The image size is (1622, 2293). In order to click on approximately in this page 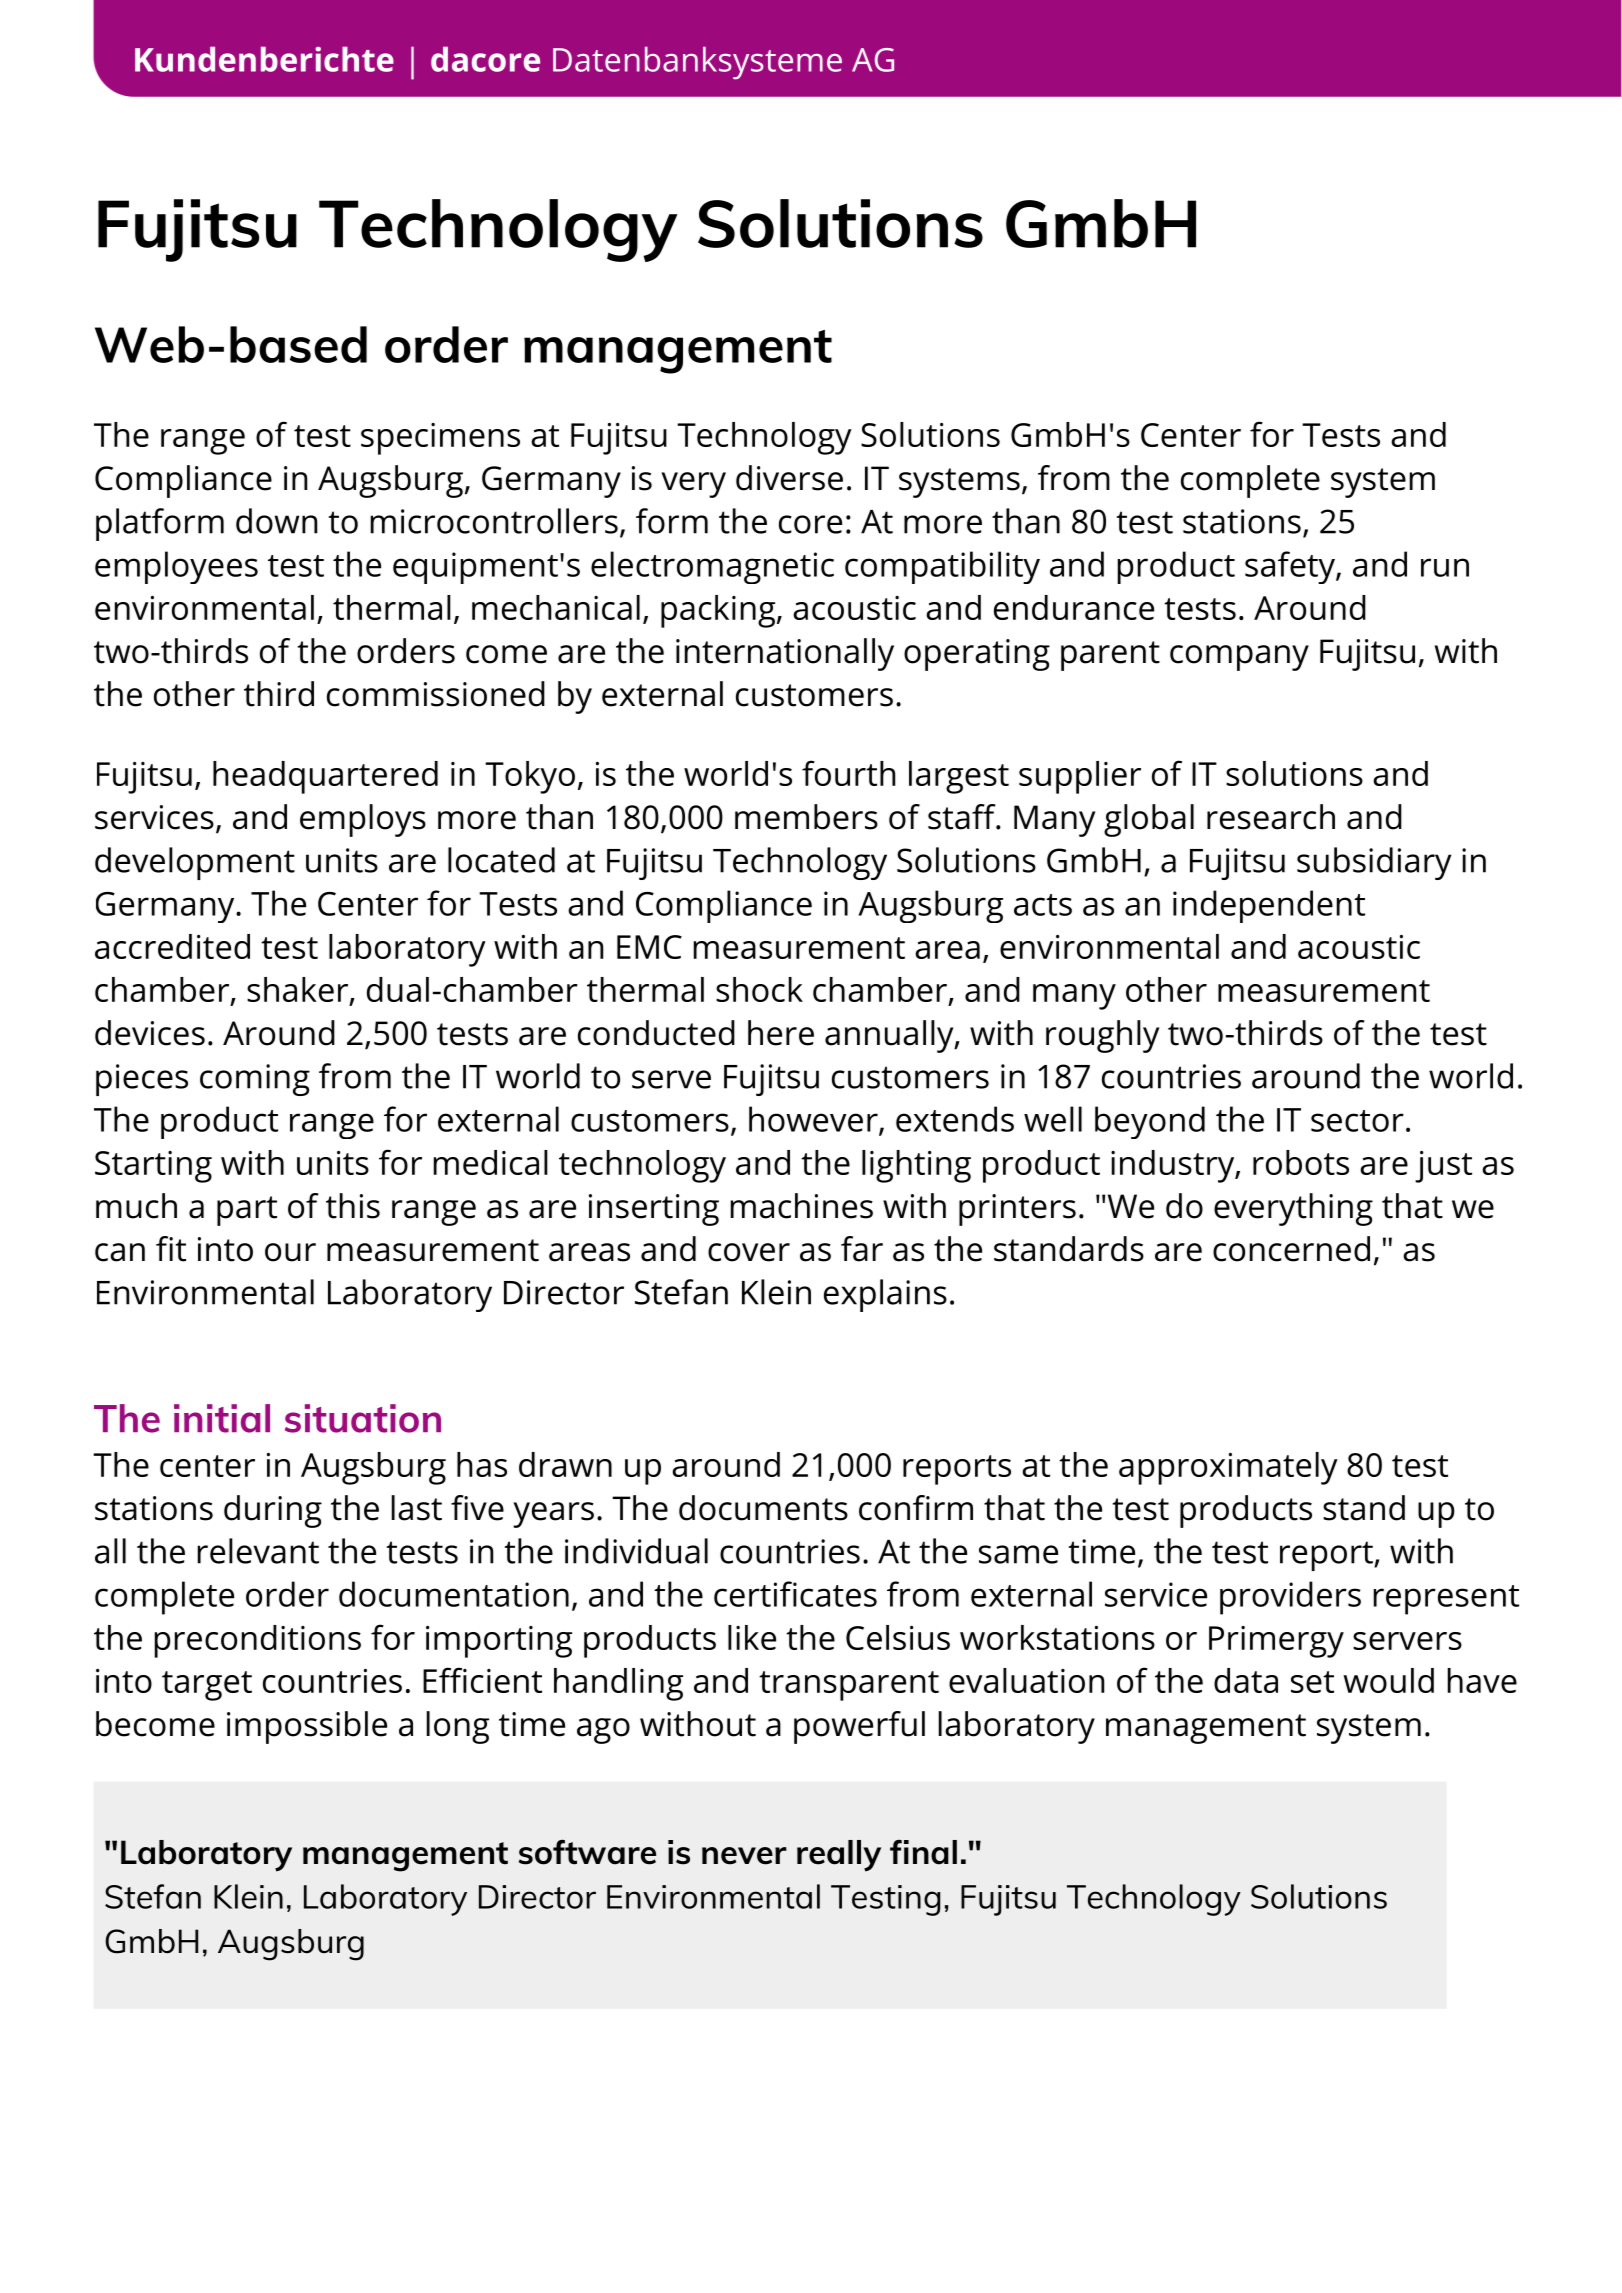, I will do `click(1228, 1468)`.
